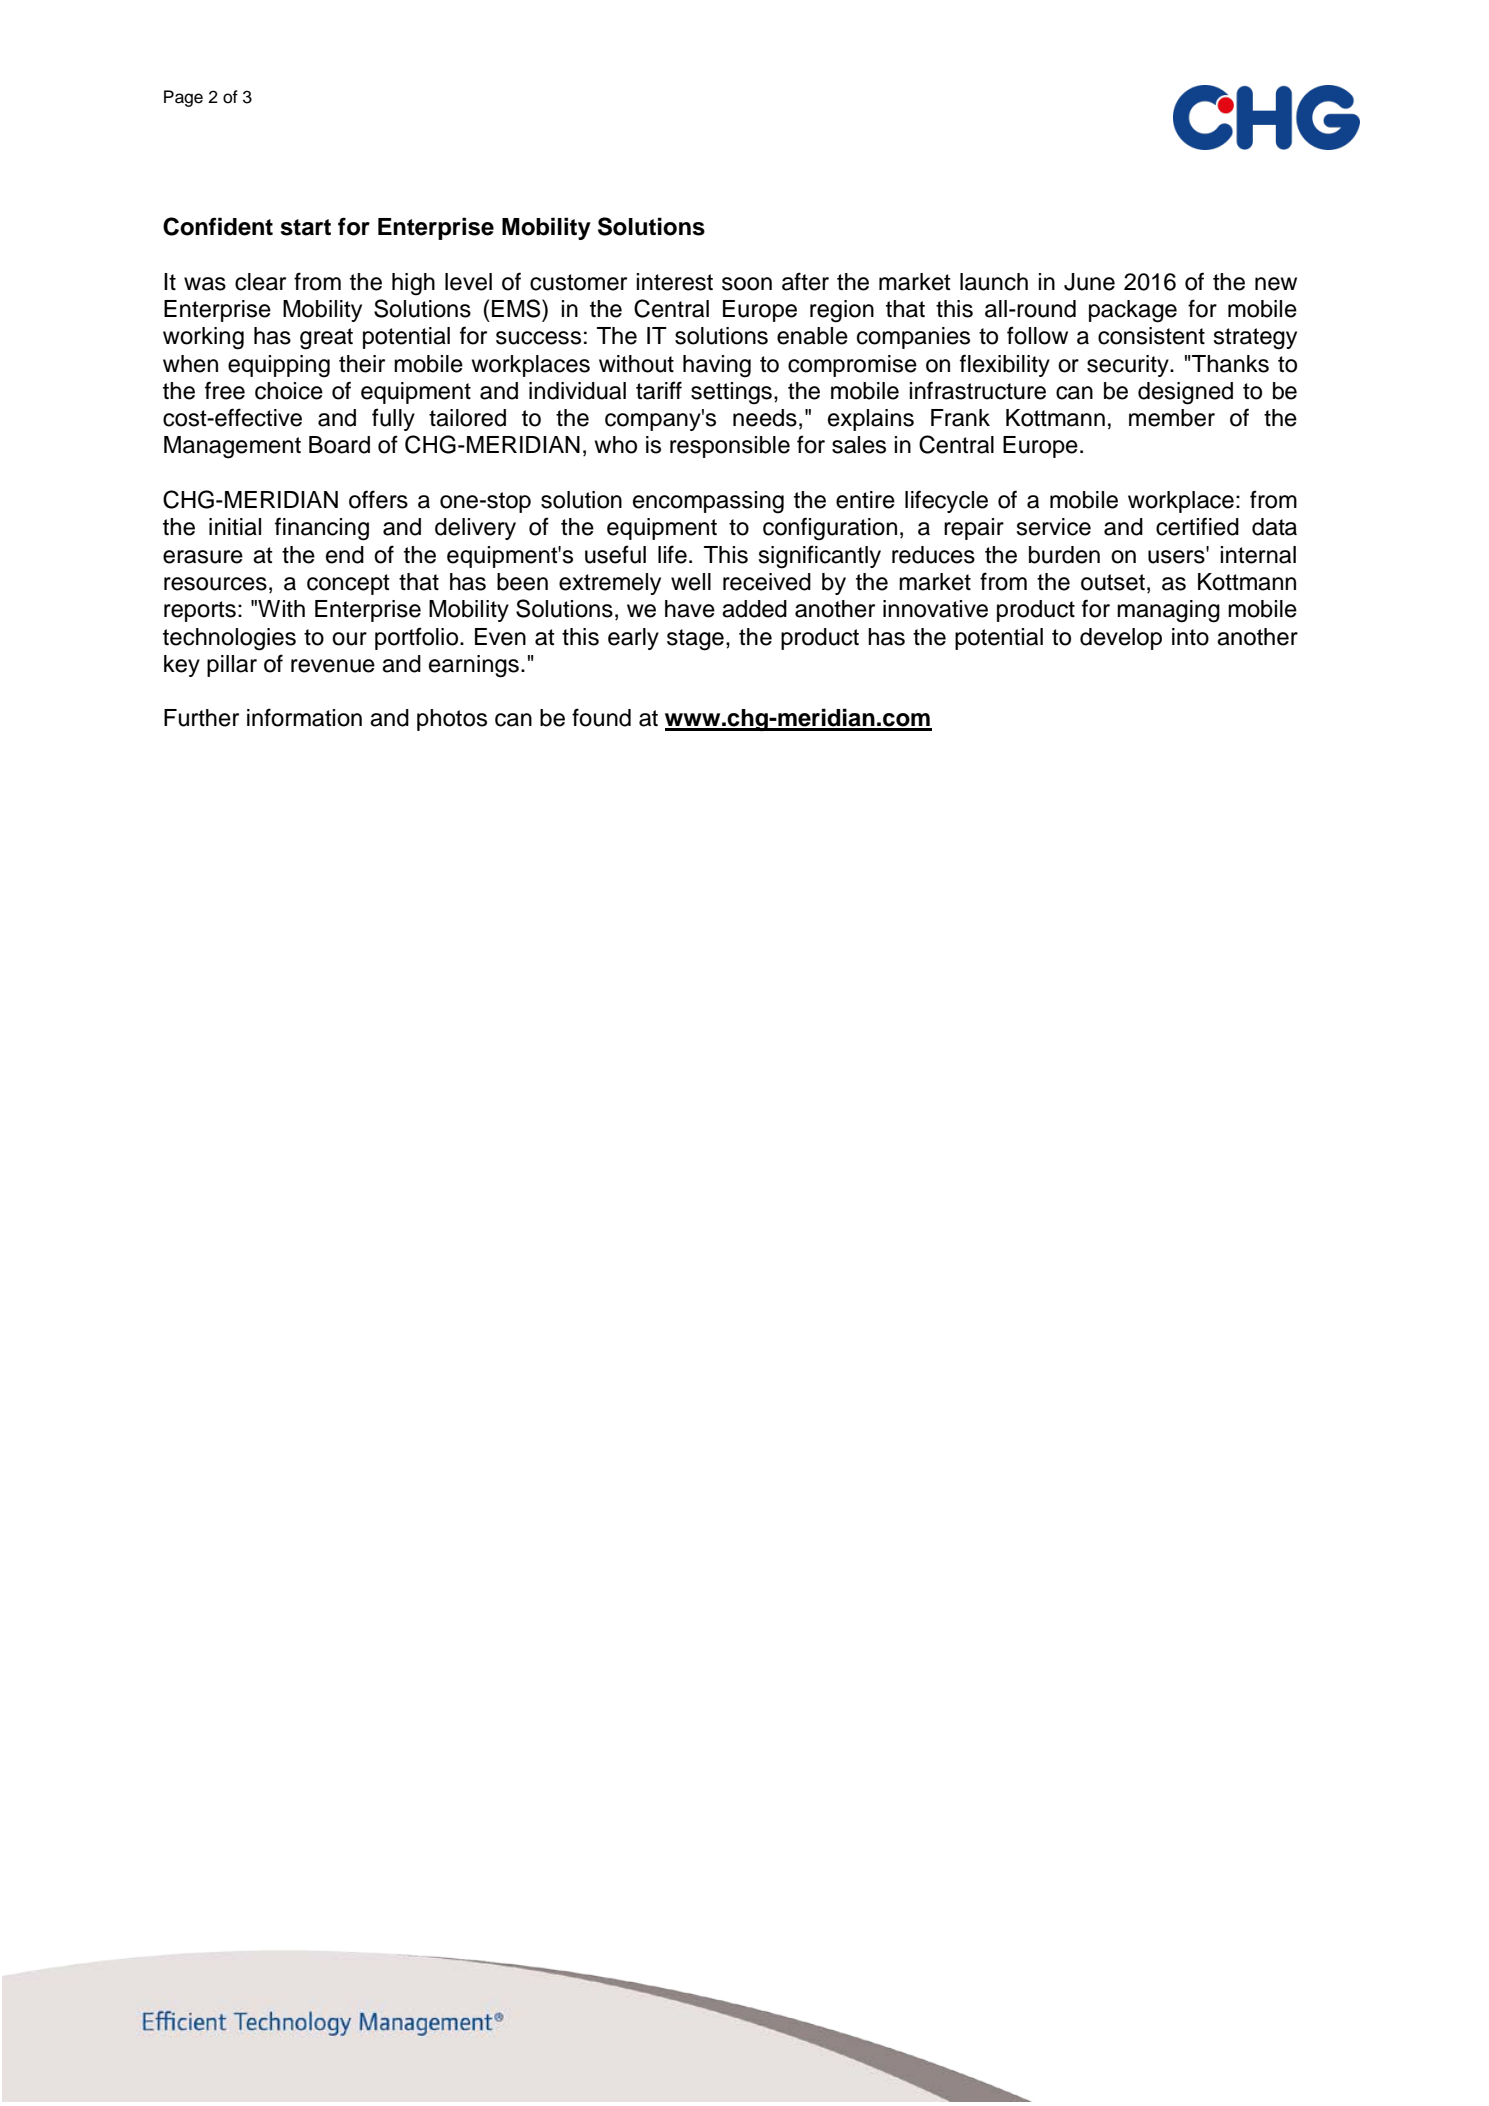  What do you see at coordinates (183, 98) in the screenshot?
I see `Page` at bounding box center [183, 98].
